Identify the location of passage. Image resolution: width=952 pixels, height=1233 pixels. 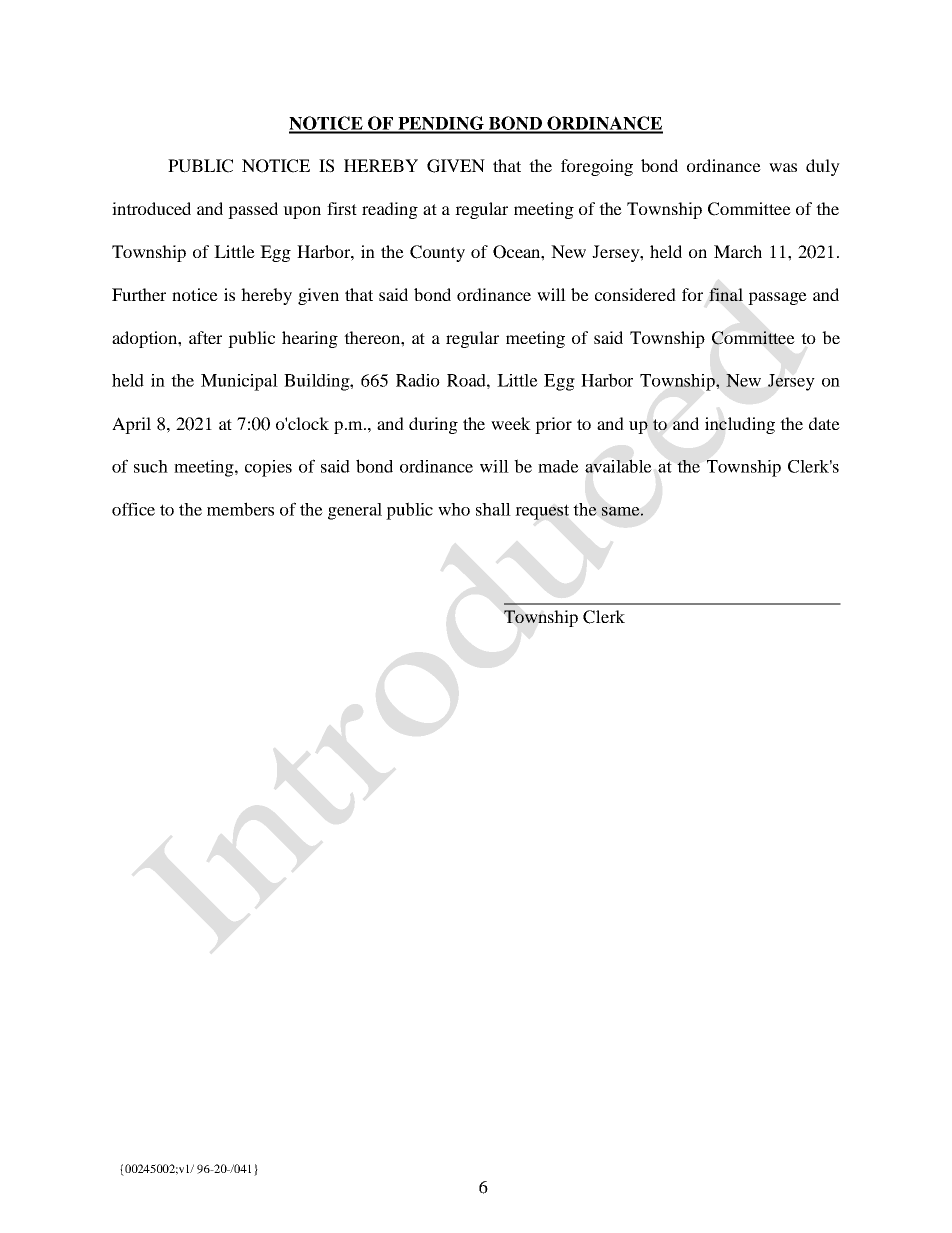
(777, 298).
